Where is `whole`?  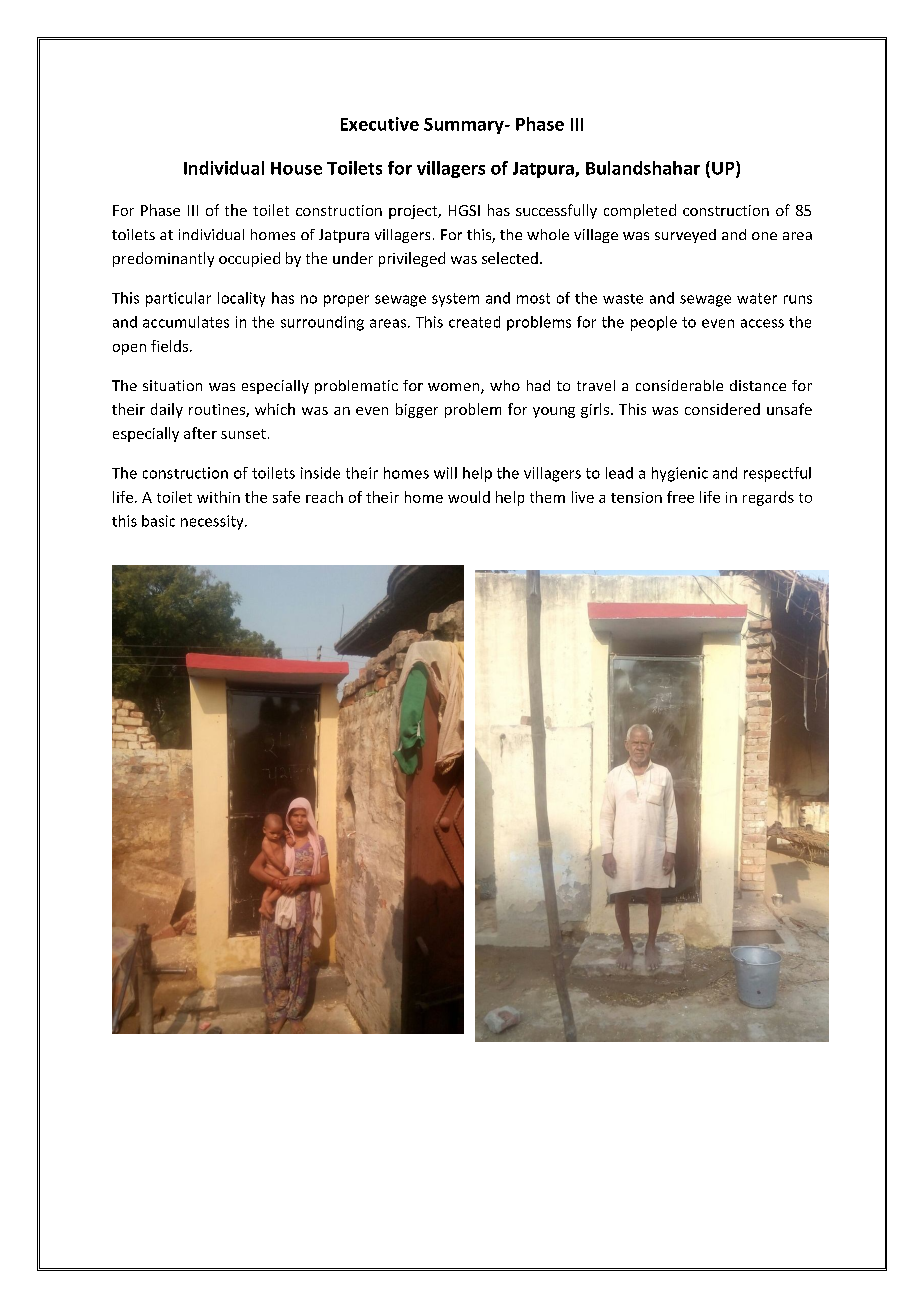 whole is located at coordinates (548, 234).
